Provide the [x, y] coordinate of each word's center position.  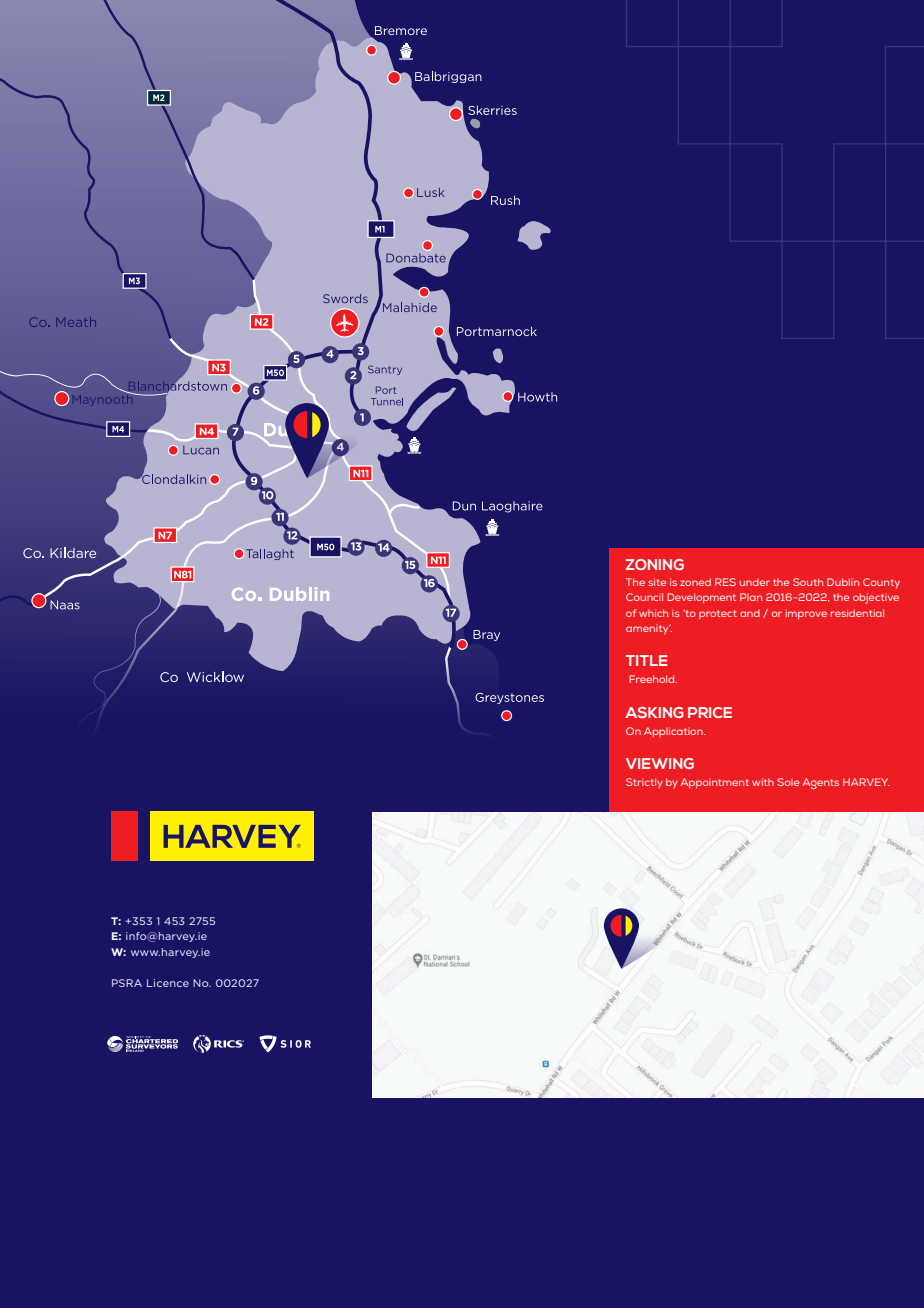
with [763, 782]
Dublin [843, 582]
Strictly [644, 783]
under [754, 582]
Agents [820, 783]
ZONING [655, 564]
